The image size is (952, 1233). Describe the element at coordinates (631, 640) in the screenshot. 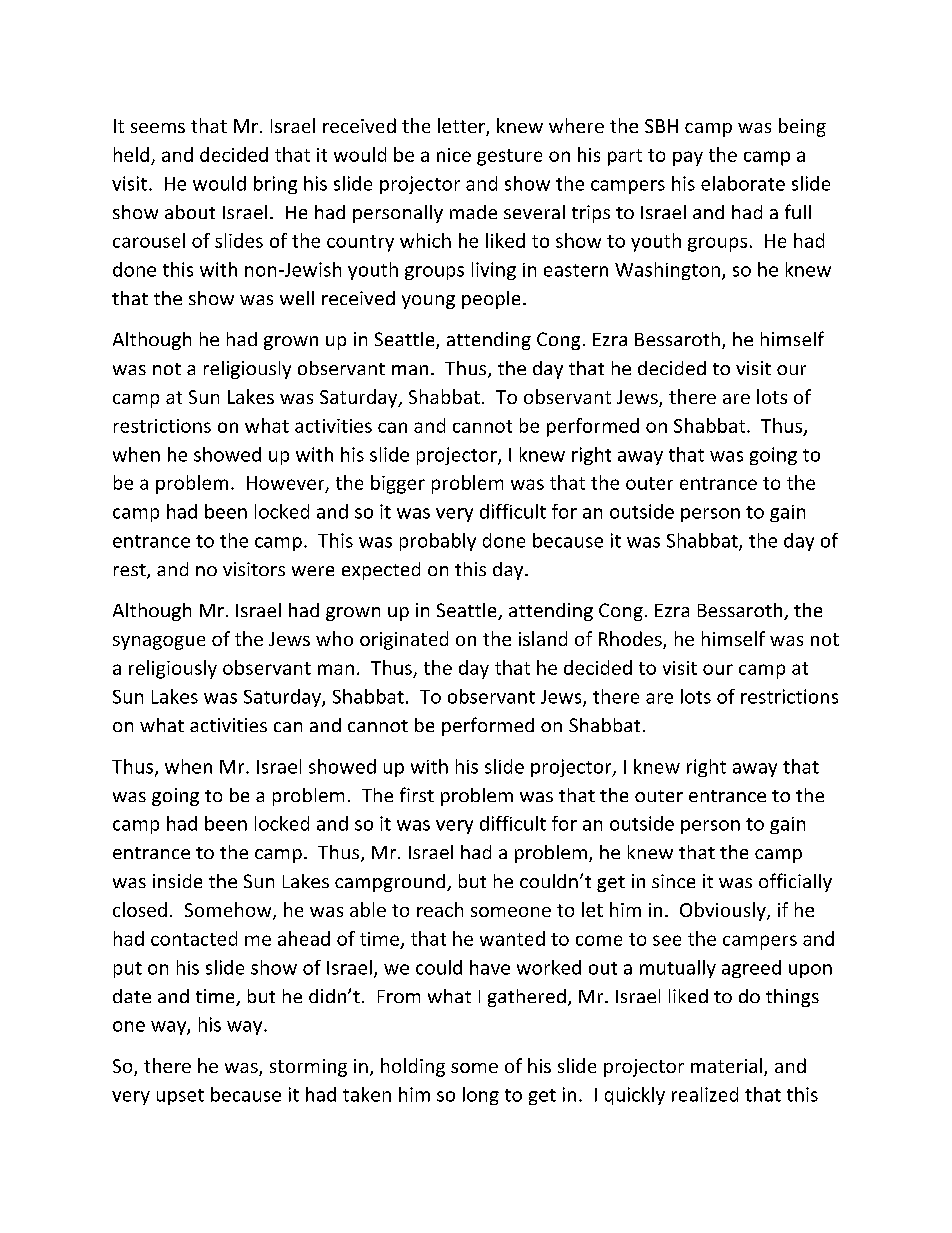

I see `Rhodes` at that location.
